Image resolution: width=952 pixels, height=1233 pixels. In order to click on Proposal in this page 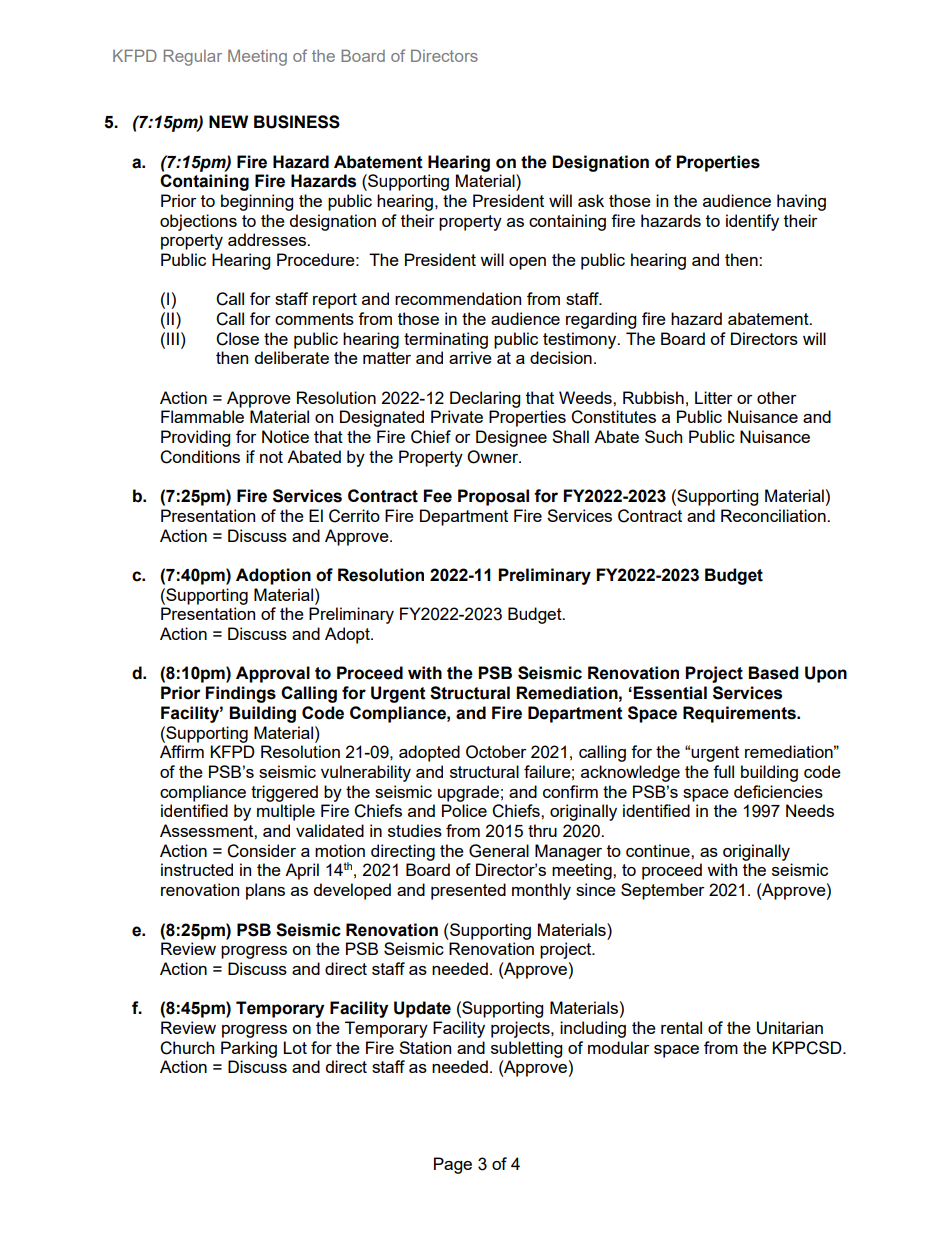, I will do `click(493, 497)`.
